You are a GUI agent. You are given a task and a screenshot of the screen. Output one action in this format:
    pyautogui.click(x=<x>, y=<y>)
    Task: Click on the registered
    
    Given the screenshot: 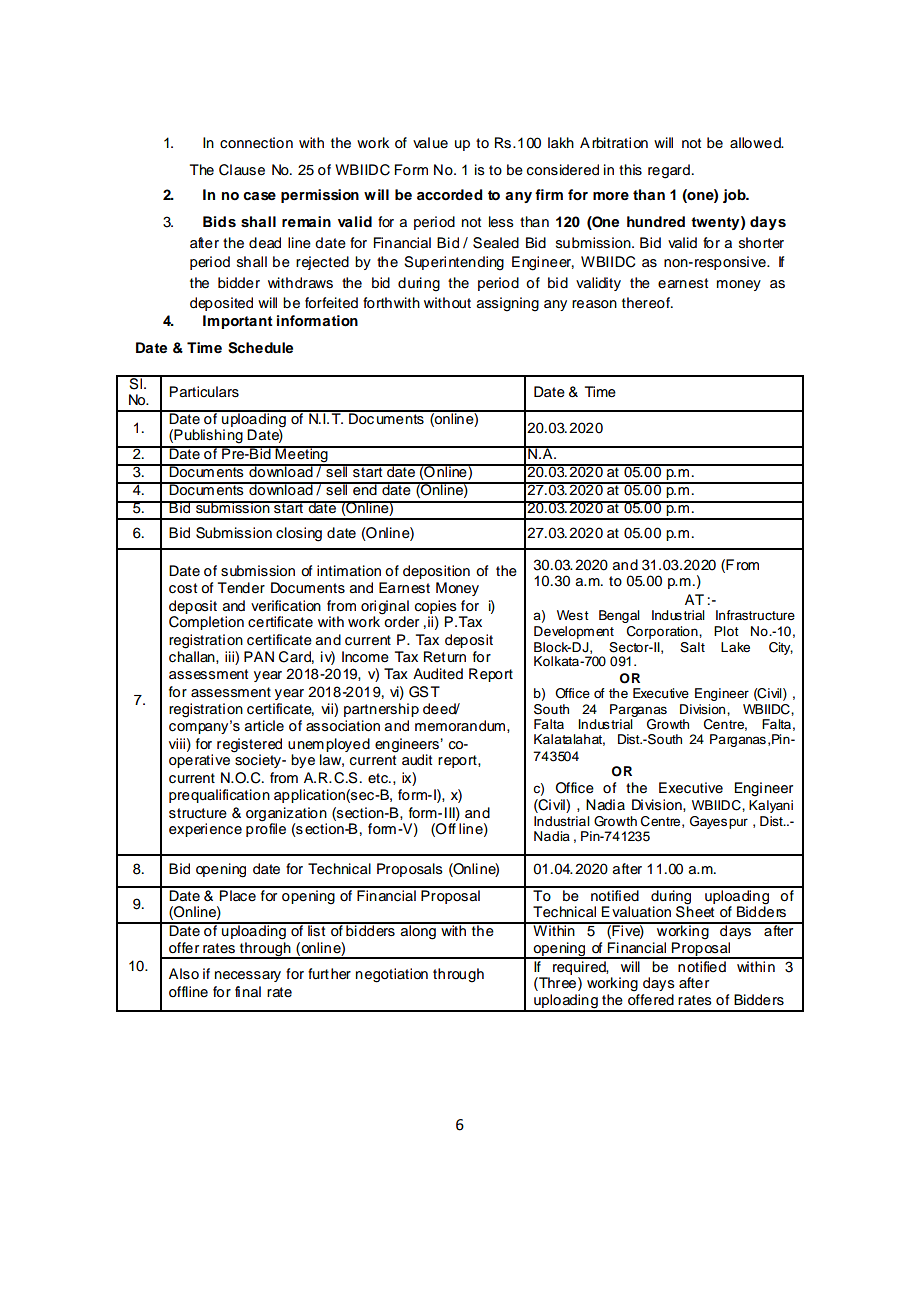 What is the action you would take?
    pyautogui.click(x=249, y=746)
